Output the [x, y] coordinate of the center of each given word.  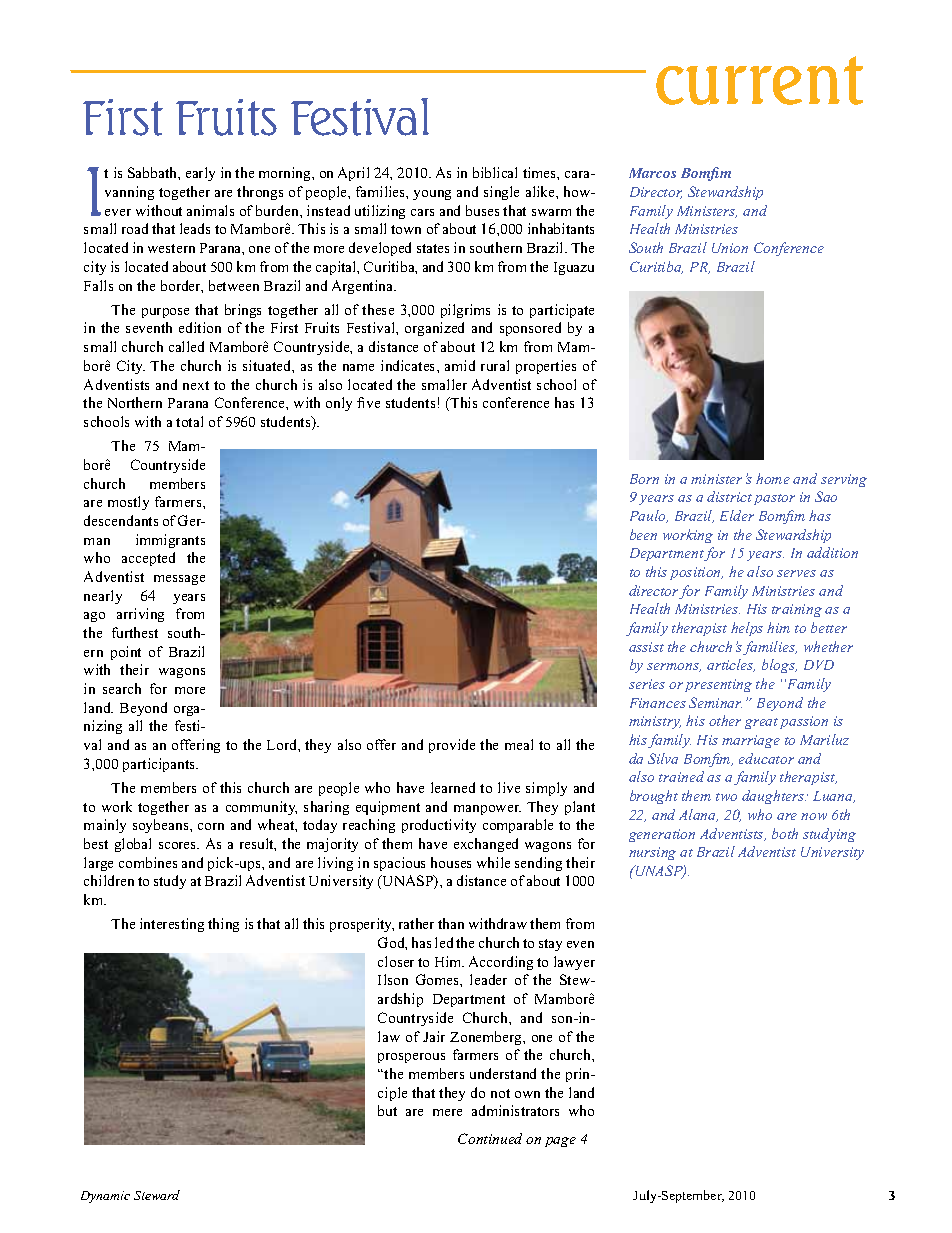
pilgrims [465, 311]
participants [160, 765]
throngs [260, 193]
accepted [148, 559]
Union [730, 248]
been [643, 534]
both [785, 833]
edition [200, 327]
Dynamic [105, 1197]
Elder [737, 515]
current [759, 80]
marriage [751, 741]
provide [452, 746]
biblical [495, 172]
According [501, 963]
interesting [172, 925]
